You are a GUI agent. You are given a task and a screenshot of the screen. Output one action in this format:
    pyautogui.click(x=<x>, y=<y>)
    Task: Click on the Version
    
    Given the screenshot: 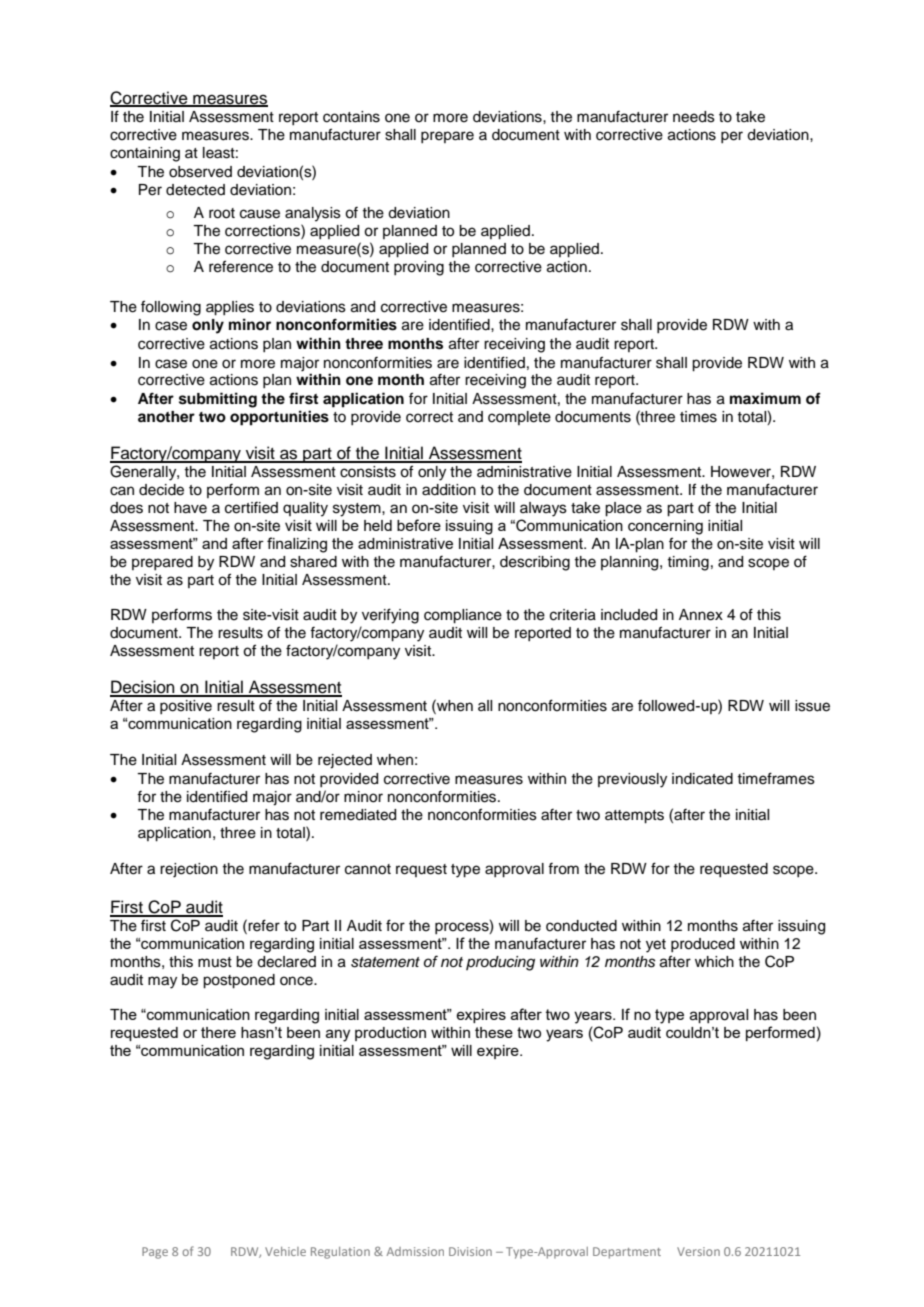 What is the action you would take?
    pyautogui.click(x=698, y=1251)
